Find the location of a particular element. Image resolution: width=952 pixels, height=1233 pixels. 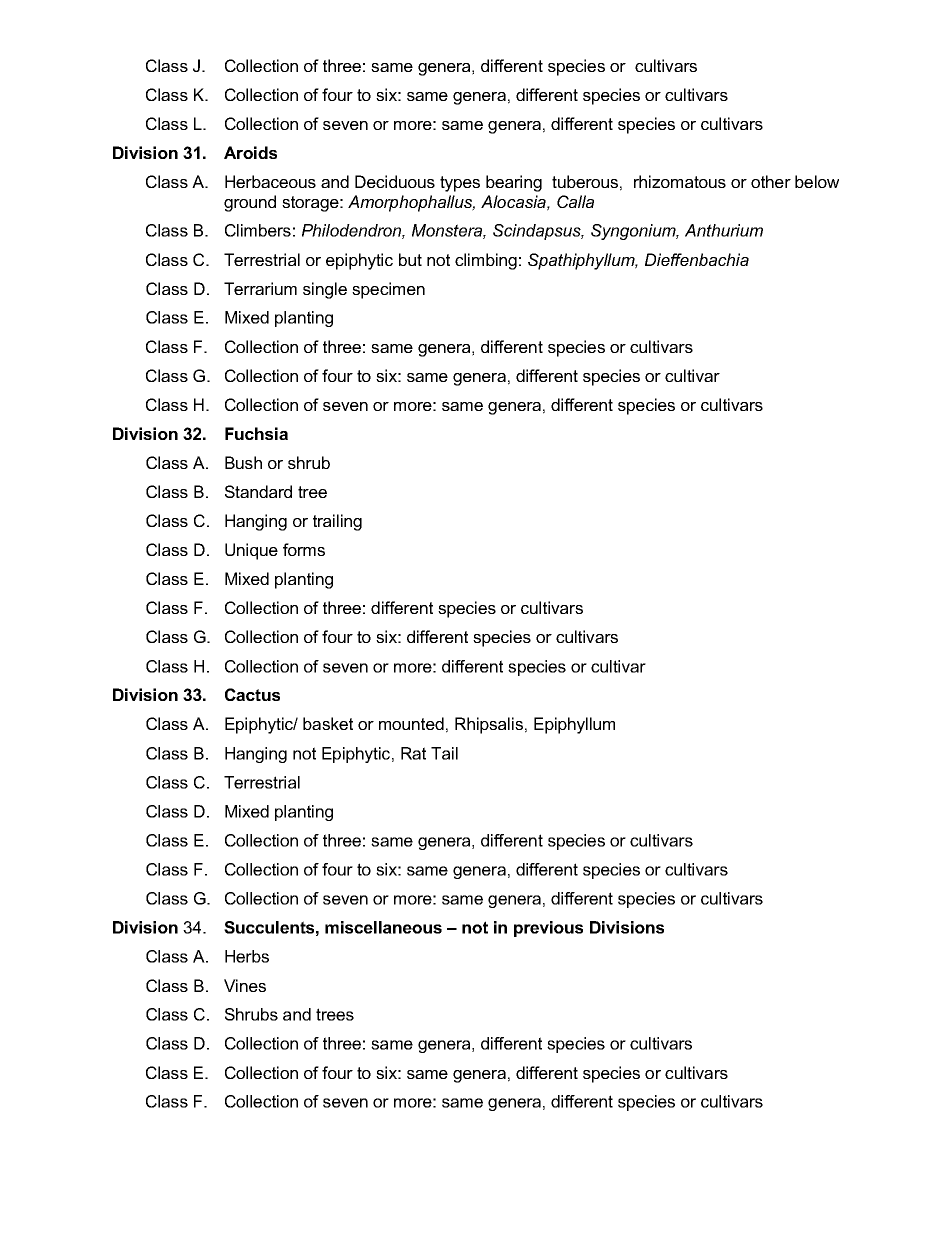

forms is located at coordinates (304, 549).
